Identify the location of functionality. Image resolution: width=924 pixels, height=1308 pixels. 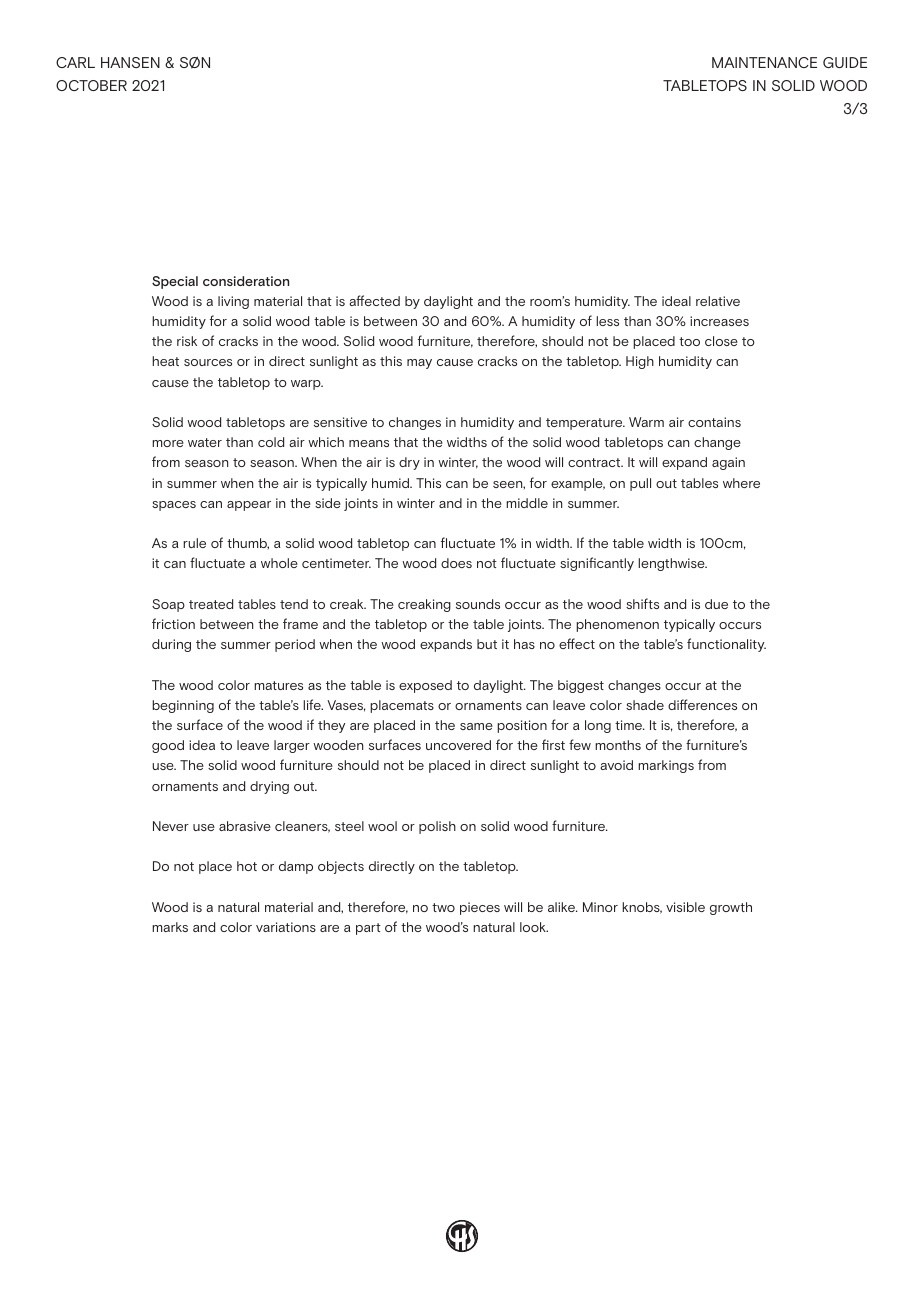
(726, 645).
